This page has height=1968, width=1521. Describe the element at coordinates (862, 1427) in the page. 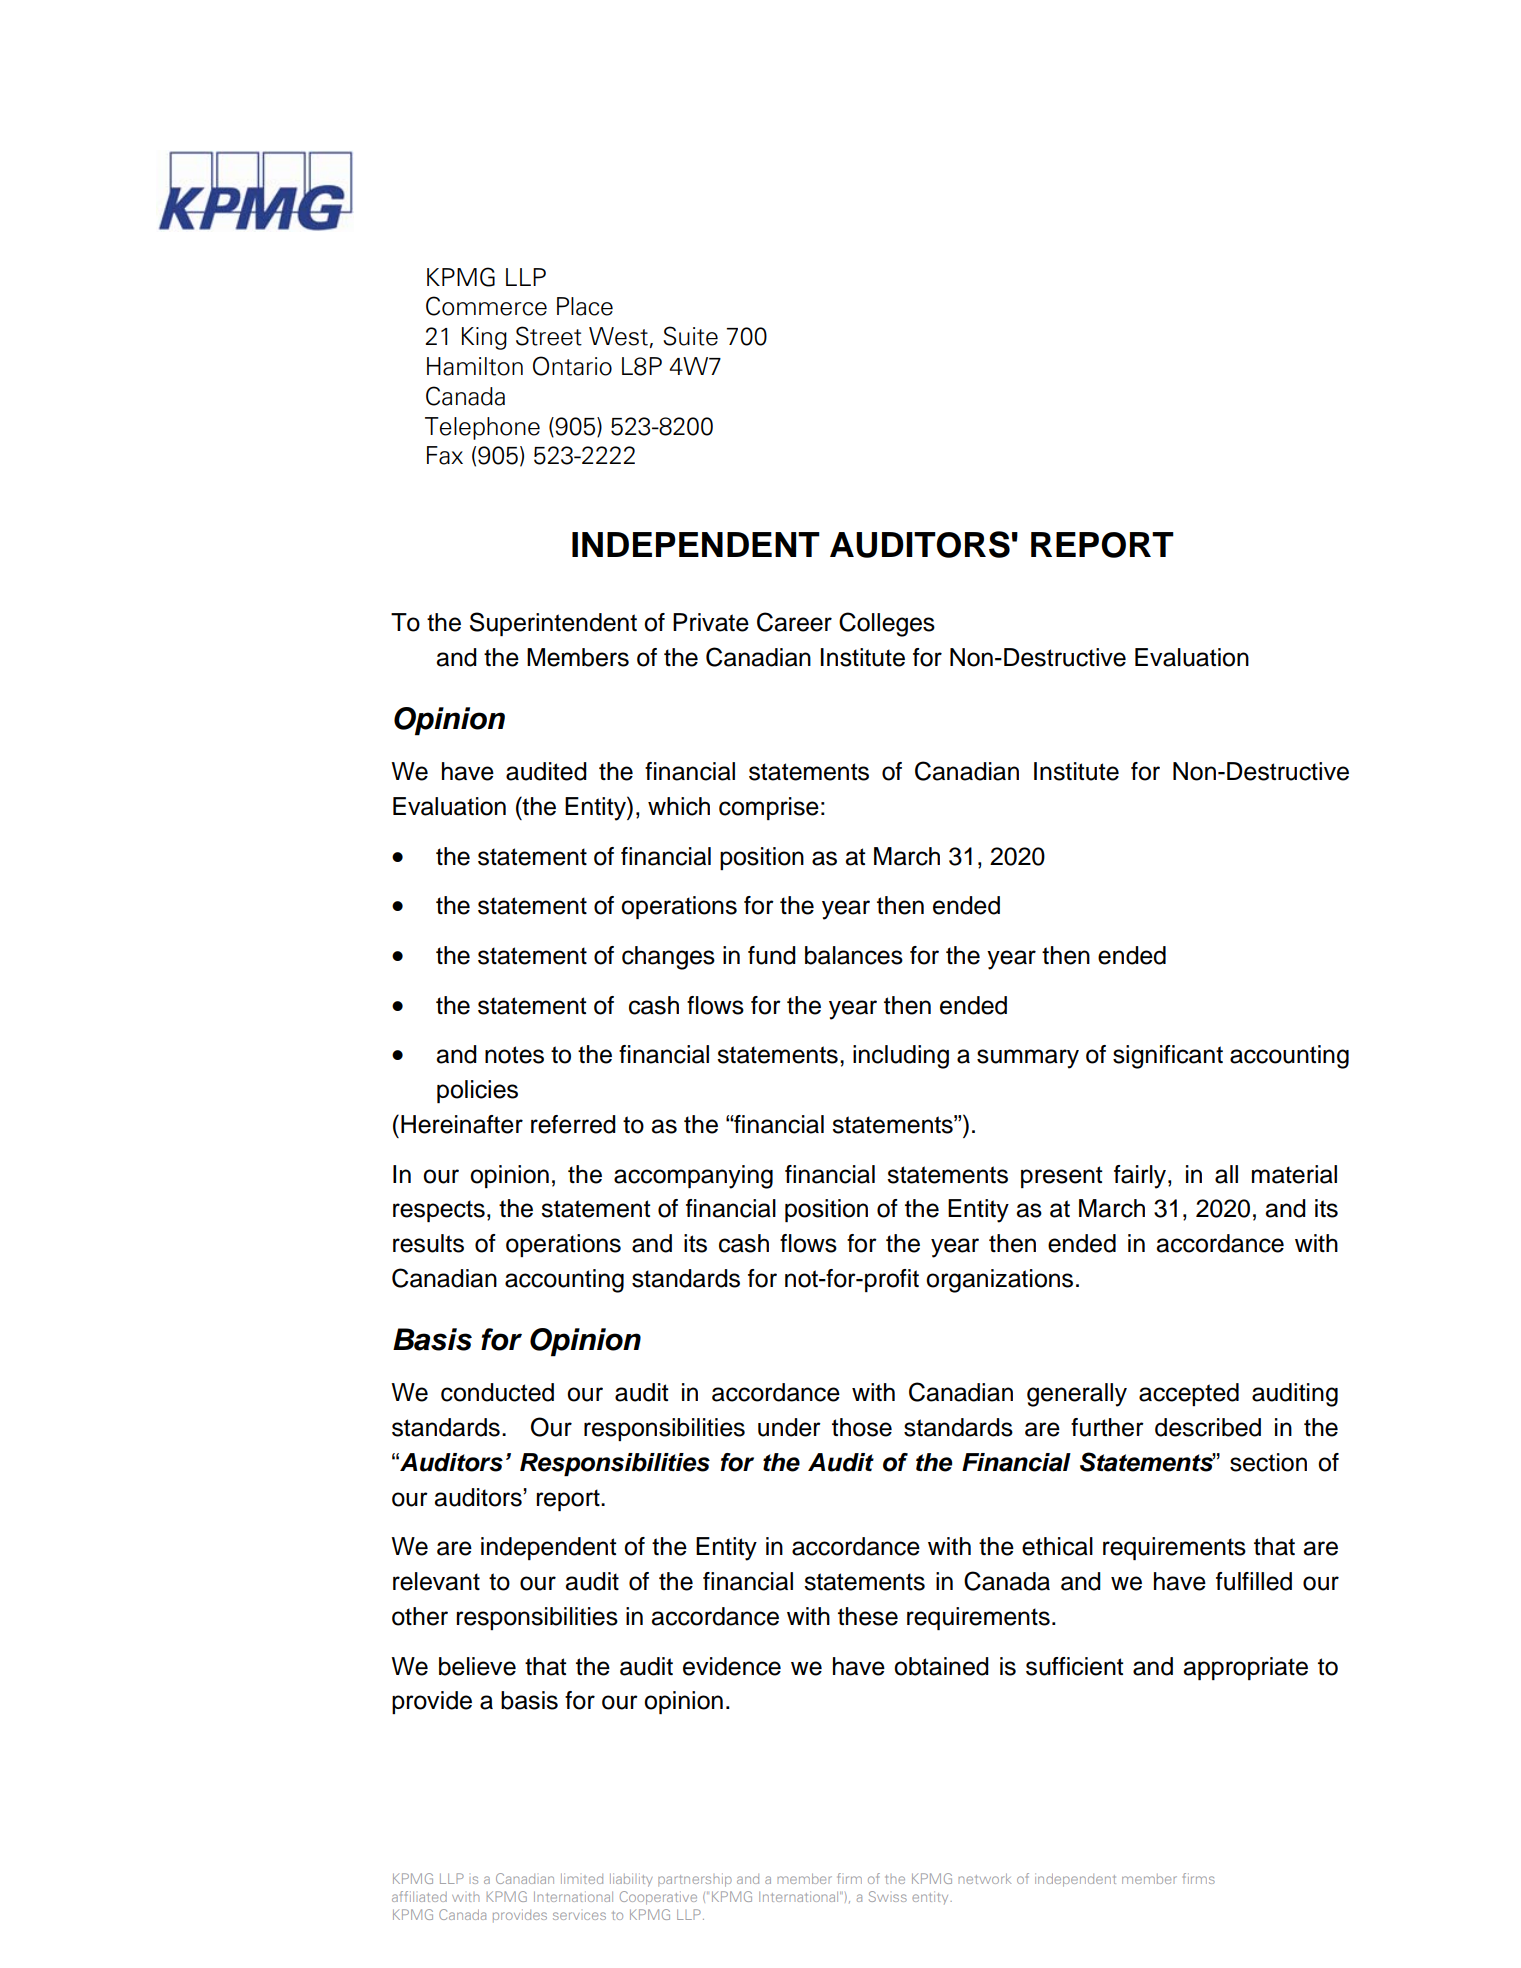

I see `those` at that location.
